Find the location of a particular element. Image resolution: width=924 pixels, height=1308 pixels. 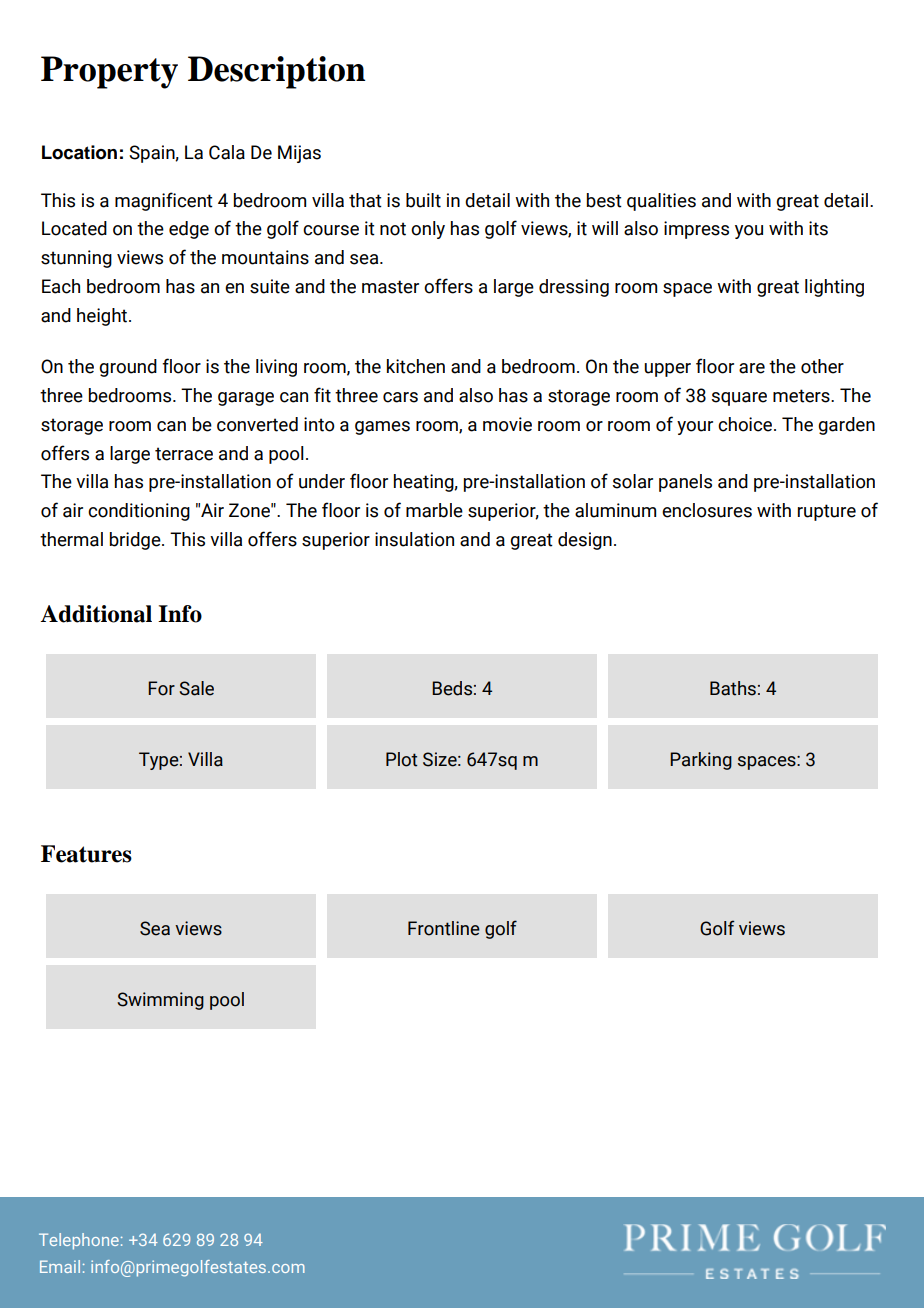

Property is located at coordinates (109, 72).
